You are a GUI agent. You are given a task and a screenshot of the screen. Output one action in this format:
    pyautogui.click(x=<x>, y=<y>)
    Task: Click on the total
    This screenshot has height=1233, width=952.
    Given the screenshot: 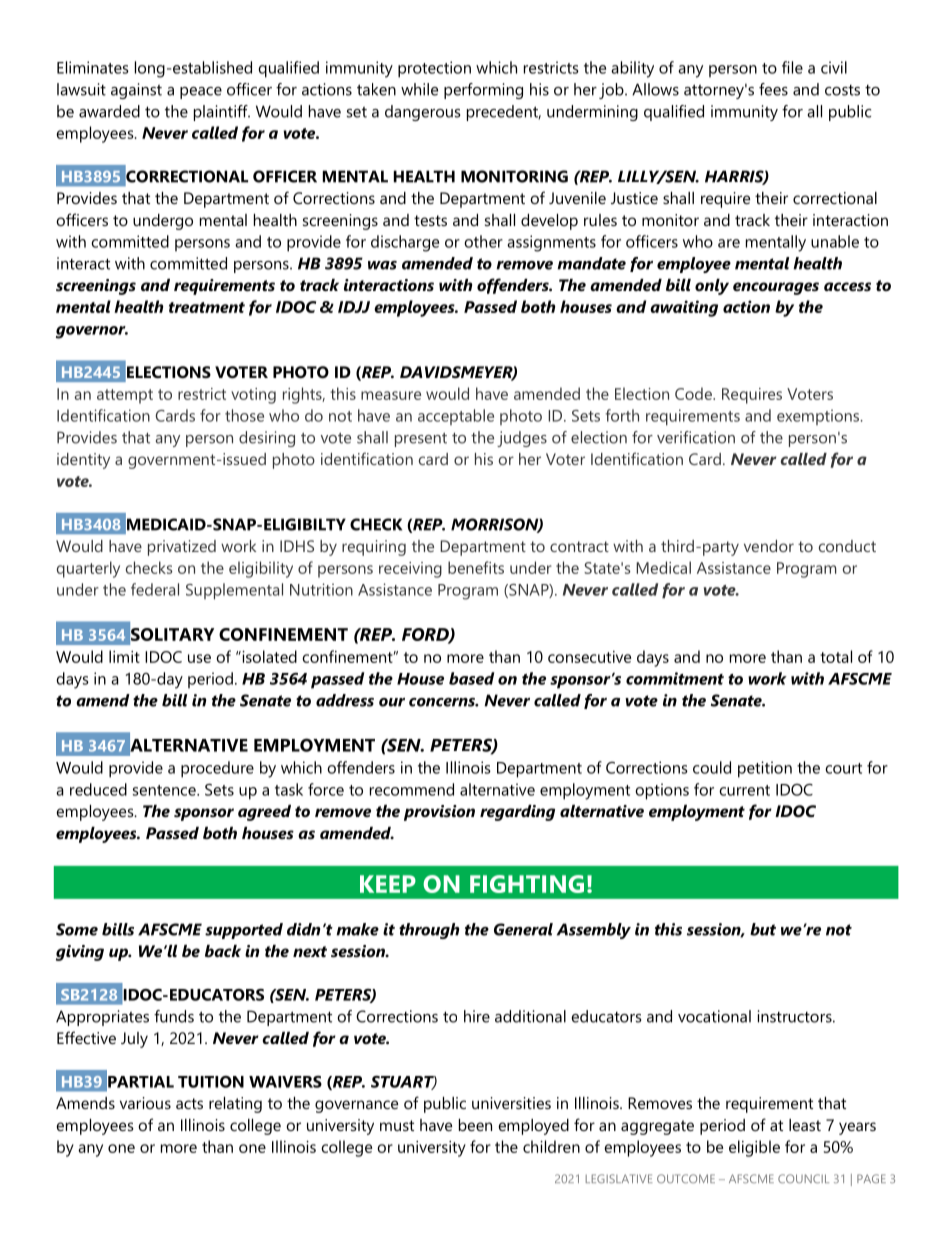 What is the action you would take?
    pyautogui.click(x=836, y=656)
